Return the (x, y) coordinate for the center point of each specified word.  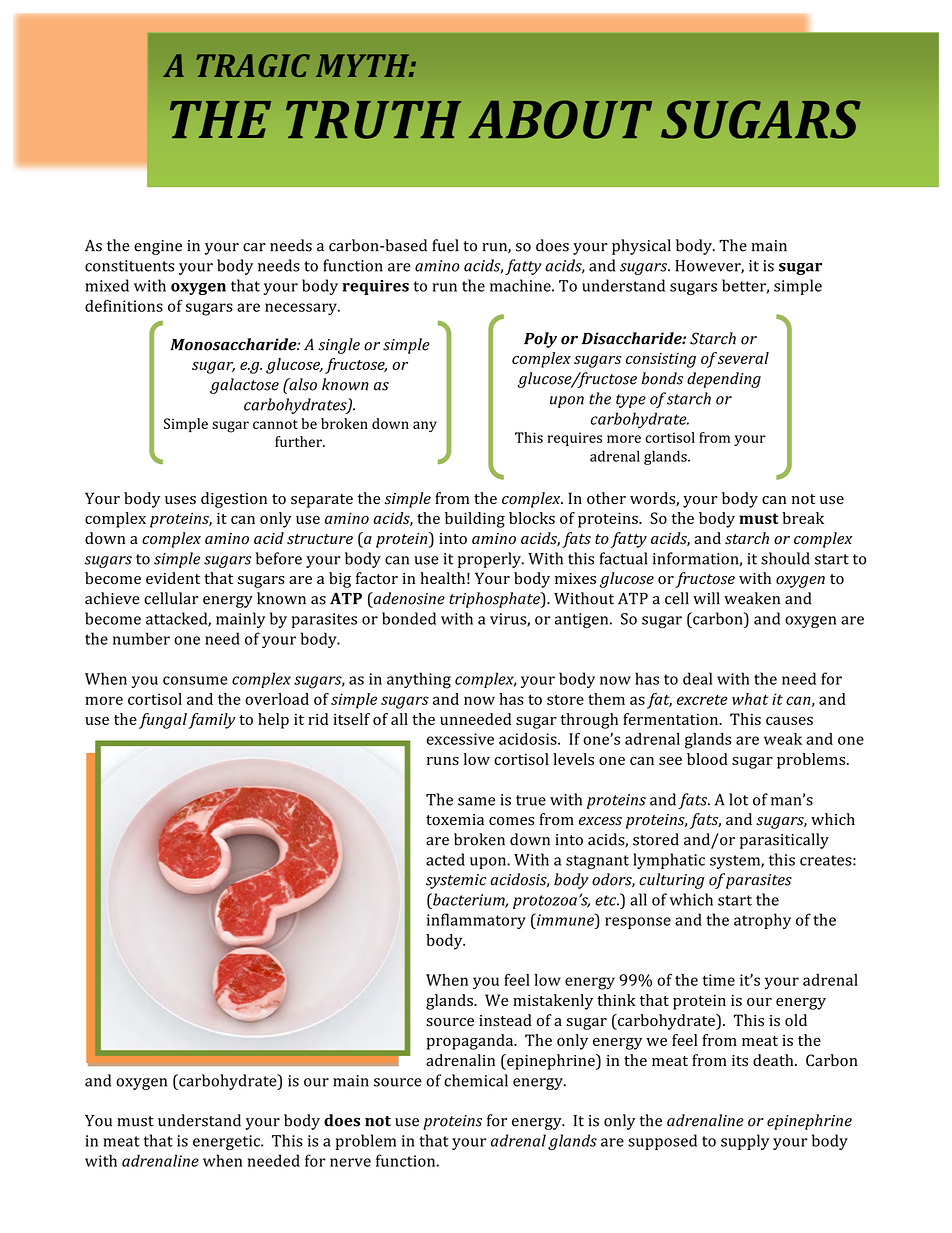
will (706, 598)
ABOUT (560, 119)
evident (173, 578)
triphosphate (495, 600)
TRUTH (373, 120)
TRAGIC (253, 65)
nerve (350, 1162)
